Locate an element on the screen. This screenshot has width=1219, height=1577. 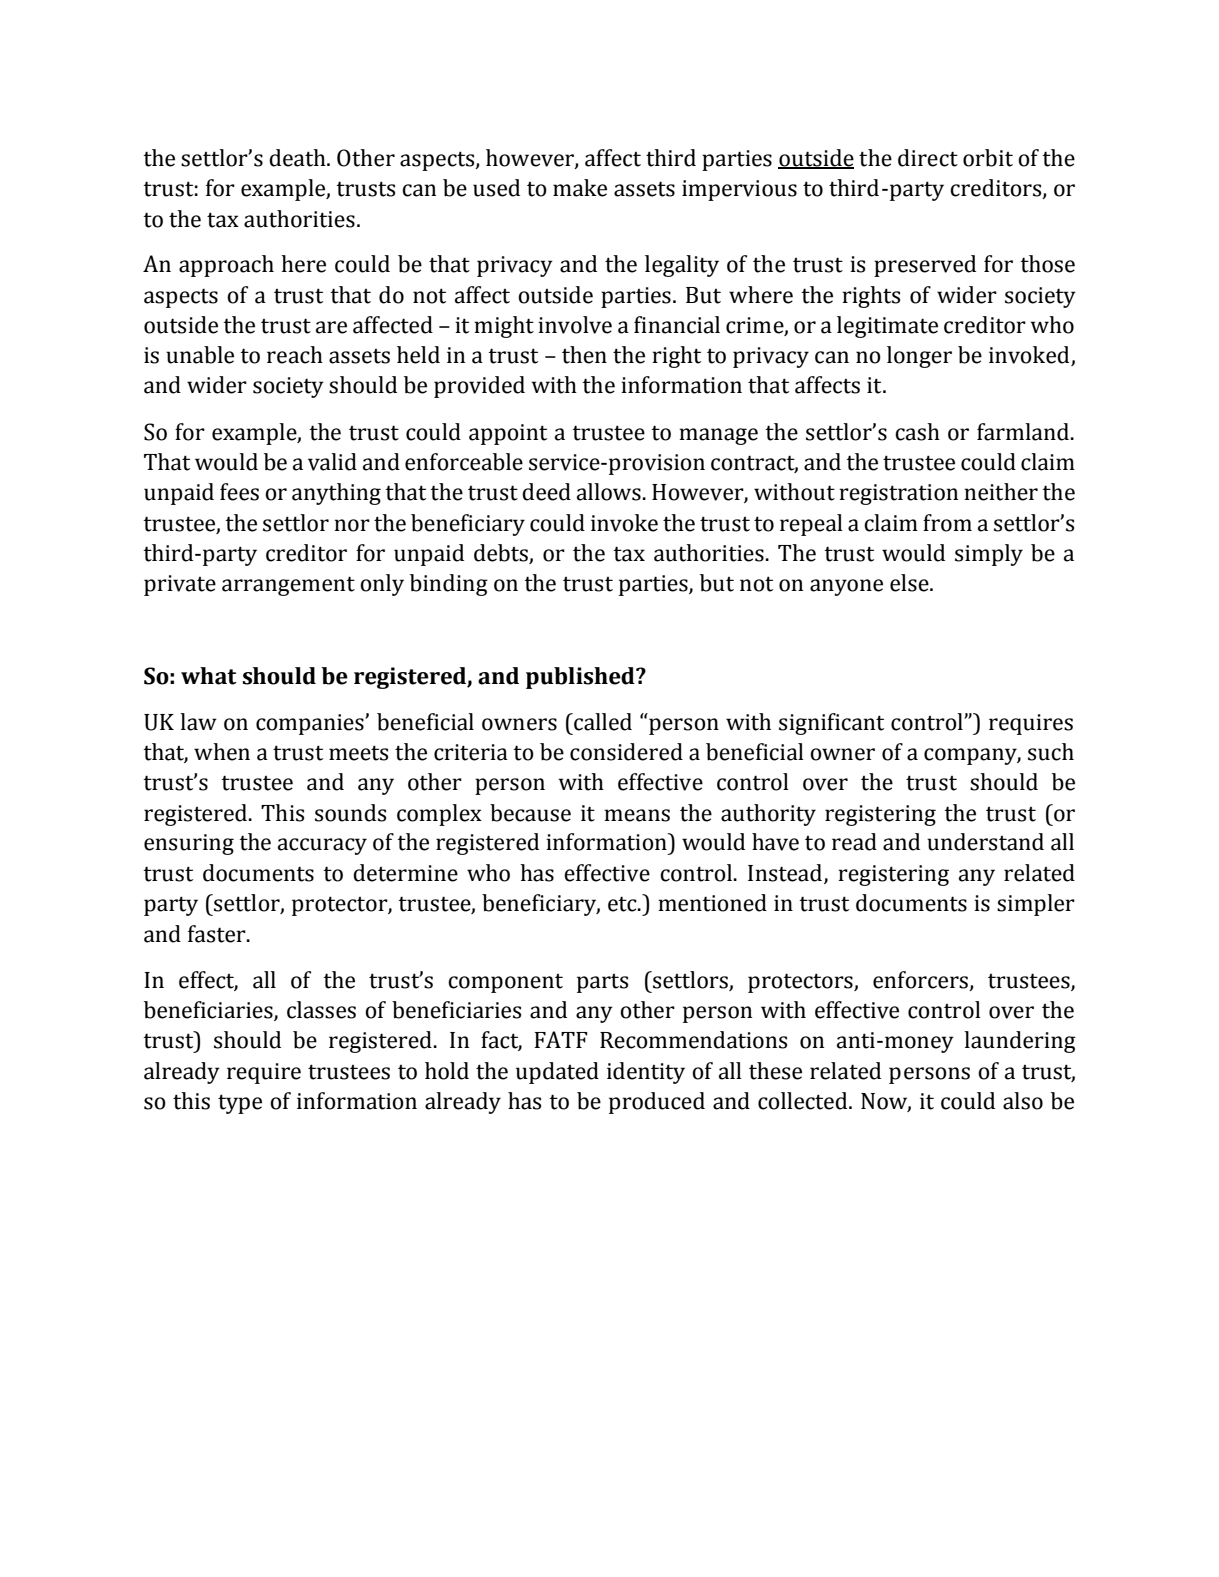
such is located at coordinates (1051, 752).
